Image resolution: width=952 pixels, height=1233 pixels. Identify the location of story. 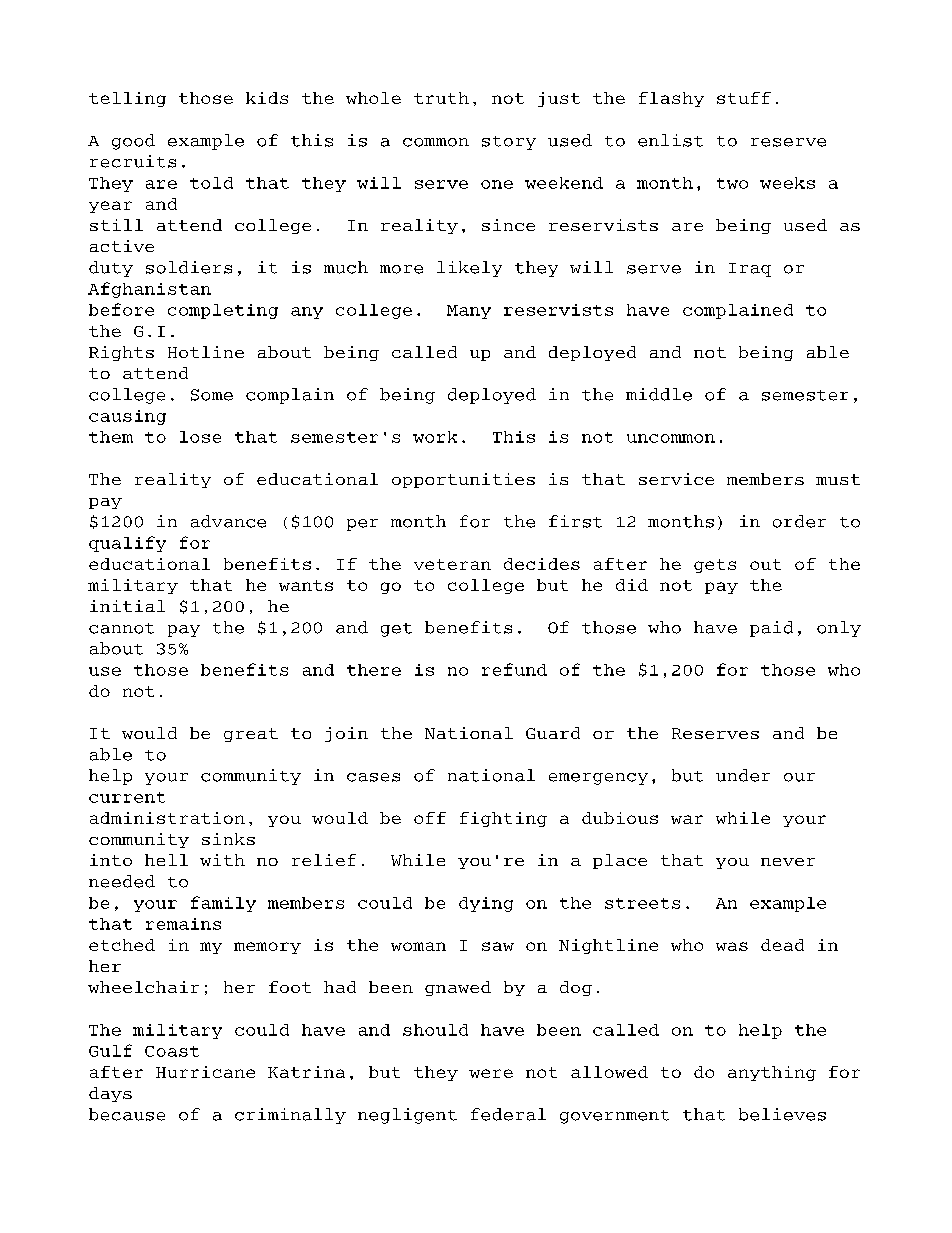
(509, 143).
